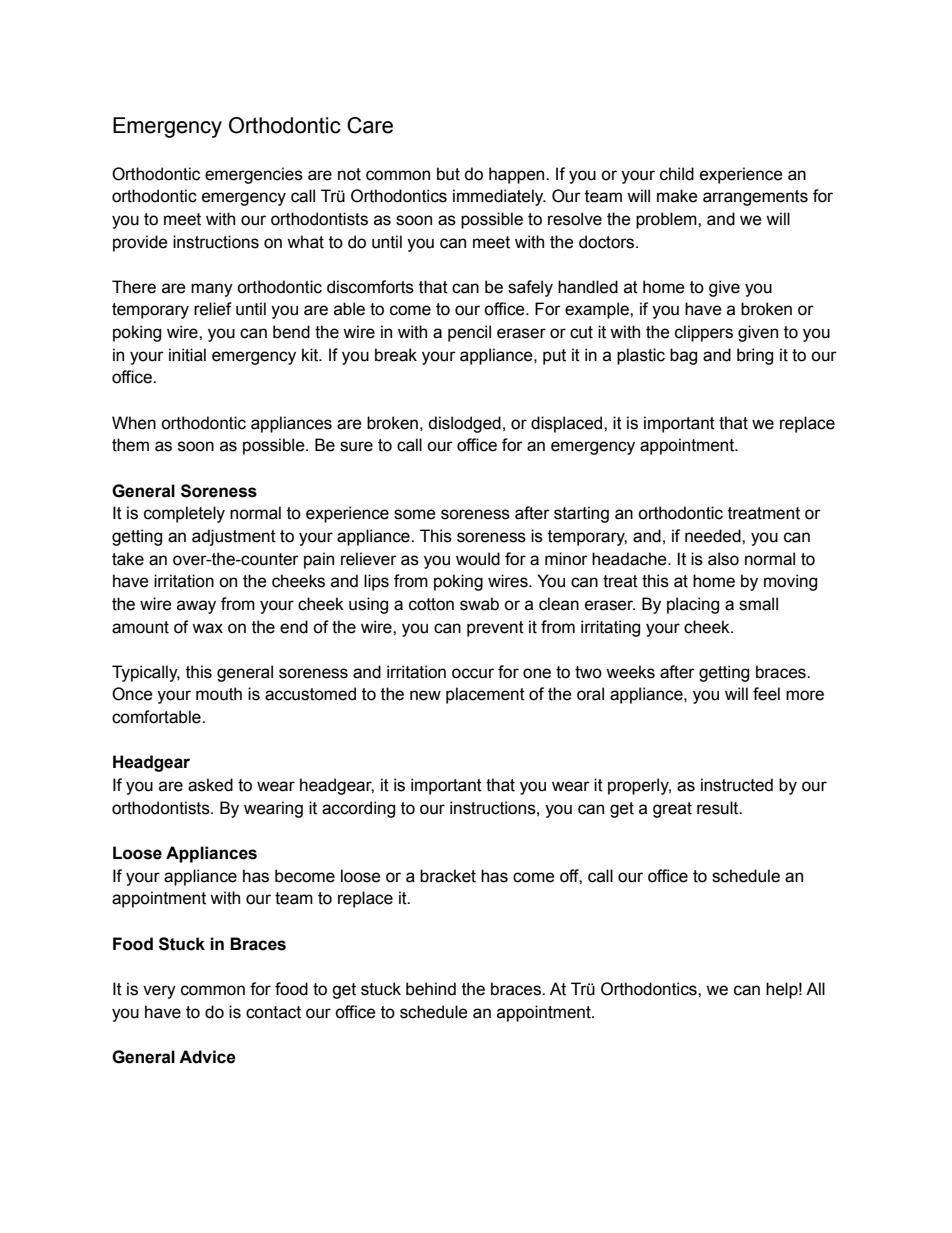 Image resolution: width=952 pixels, height=1233 pixels. I want to click on dislodged, so click(464, 424).
